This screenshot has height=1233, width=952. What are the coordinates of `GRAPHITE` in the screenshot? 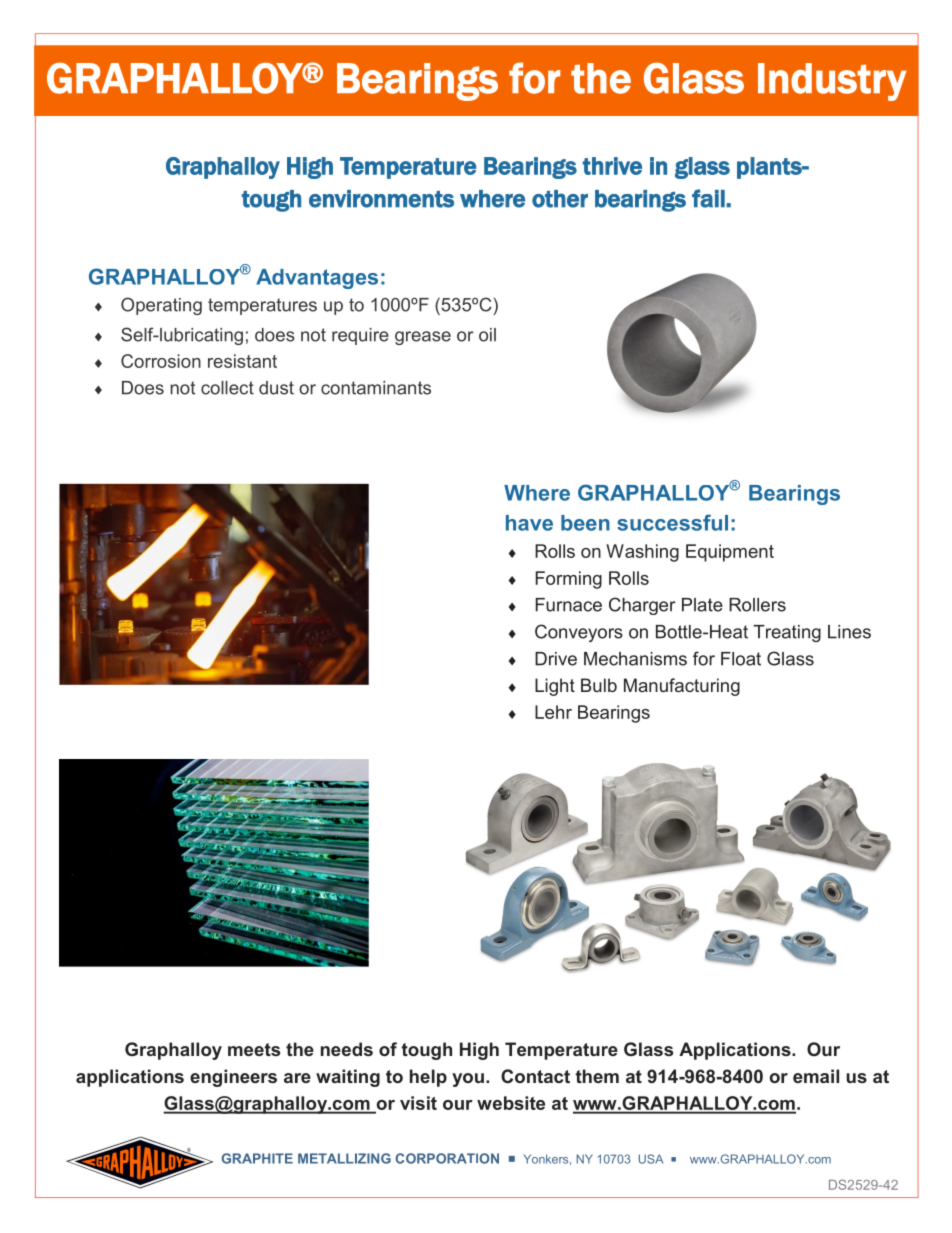 It's located at (257, 1158).
